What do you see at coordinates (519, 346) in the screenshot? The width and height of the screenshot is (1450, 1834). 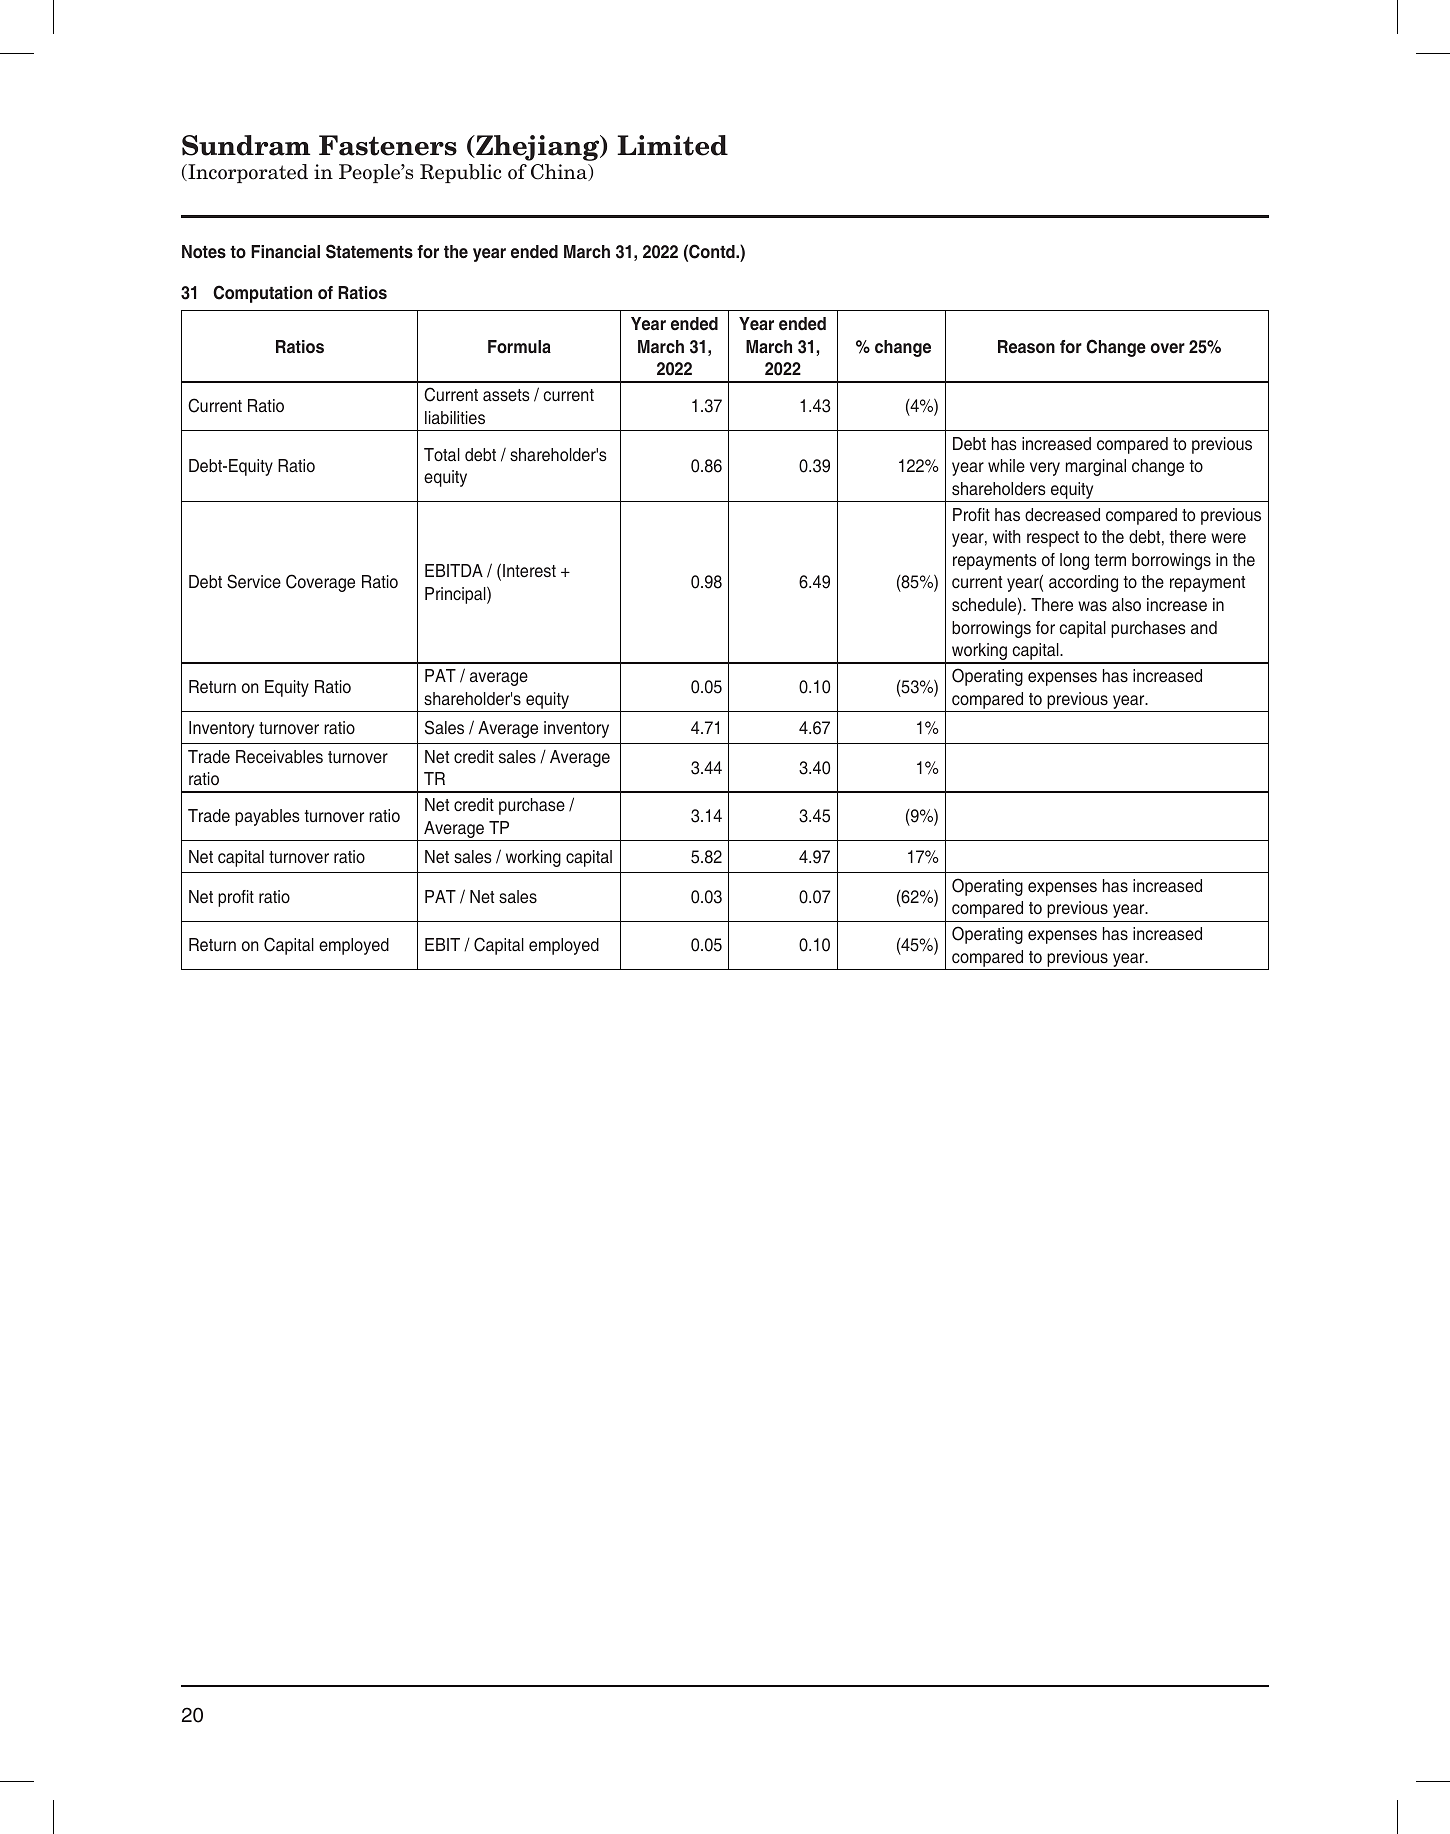 I see `Formula` at bounding box center [519, 346].
